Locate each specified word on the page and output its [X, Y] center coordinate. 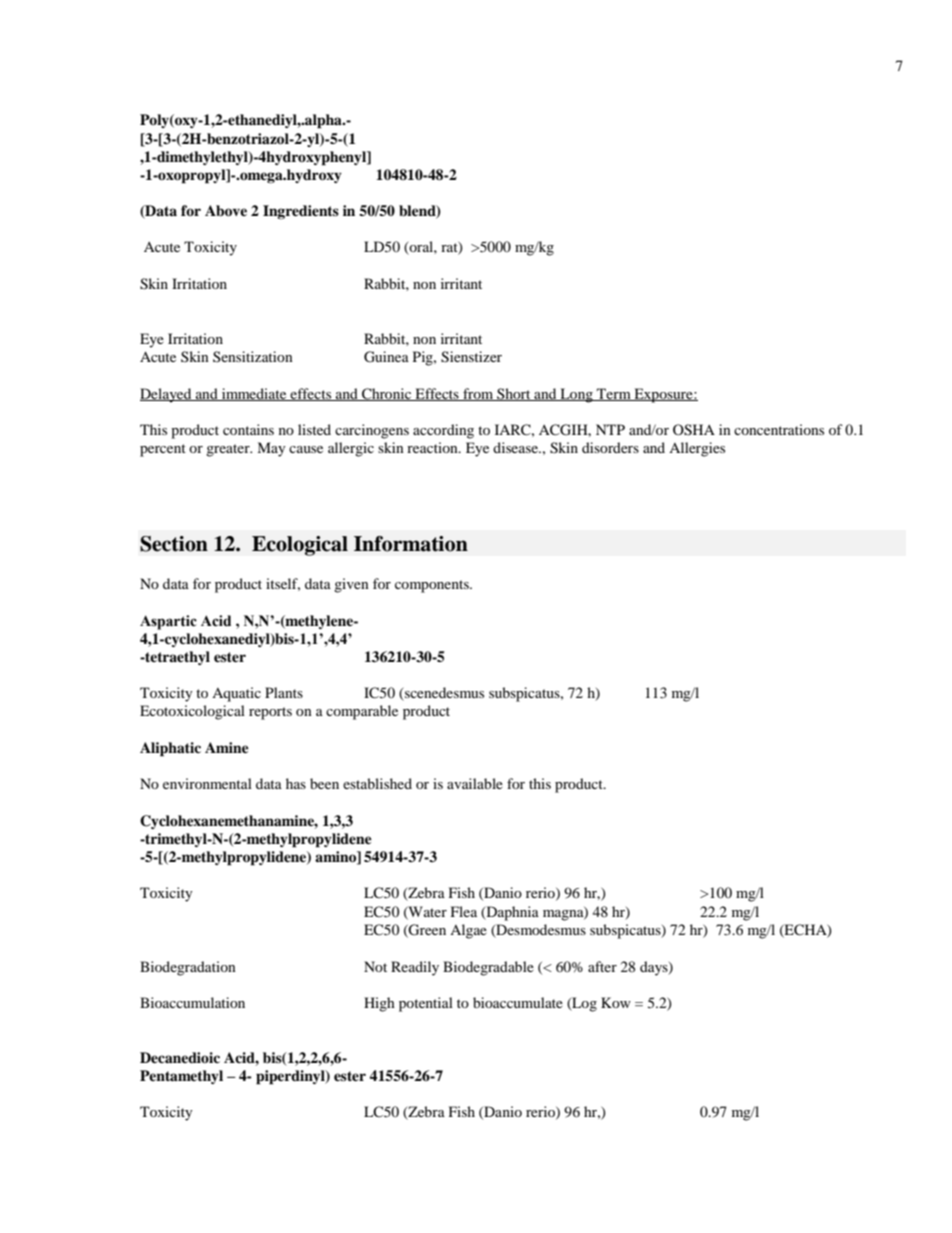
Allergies [697, 449]
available [475, 783]
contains [248, 429]
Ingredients [301, 212]
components [433, 586]
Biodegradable [488, 968]
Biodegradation [188, 968]
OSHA [694, 430]
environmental [207, 783]
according [443, 431]
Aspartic [168, 622]
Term [614, 394]
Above [226, 211]
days [655, 968]
